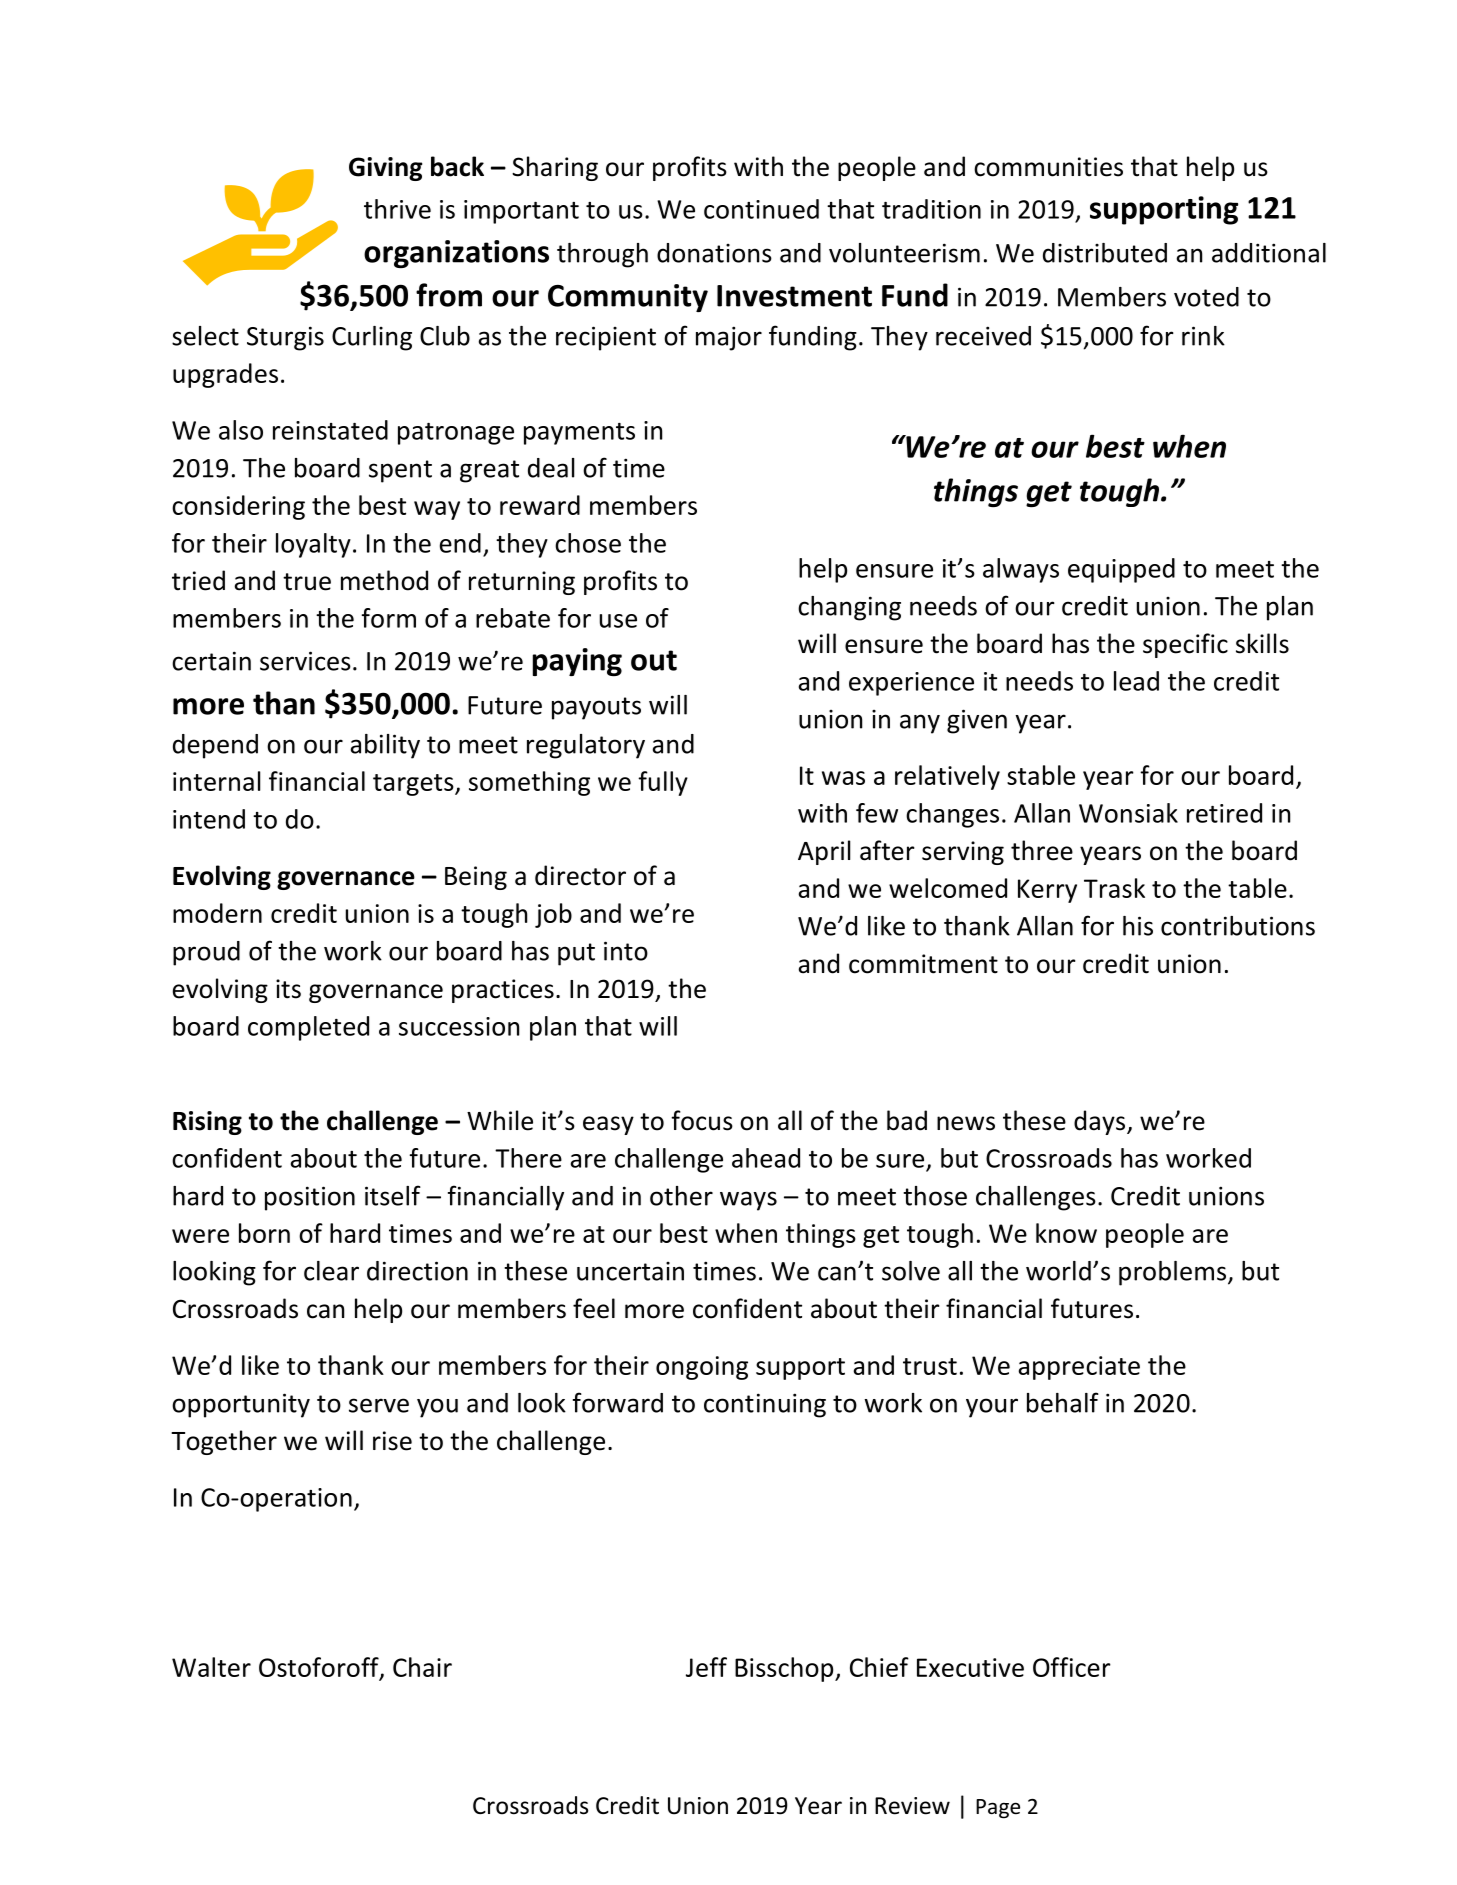  What do you see at coordinates (1105, 253) in the image?
I see `distributed` at bounding box center [1105, 253].
